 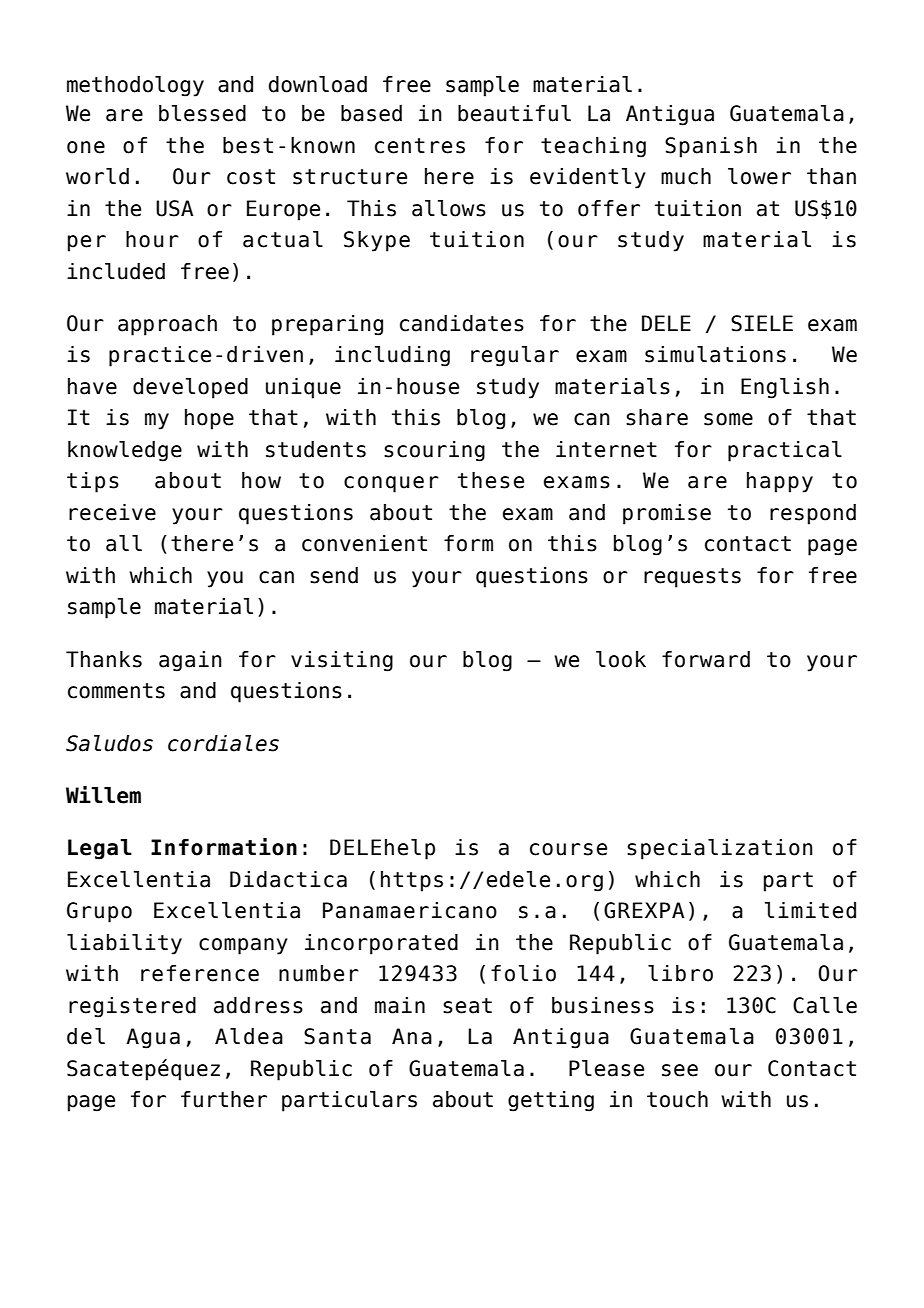 What do you see at coordinates (711, 147) in the screenshot?
I see `Spanish` at bounding box center [711, 147].
